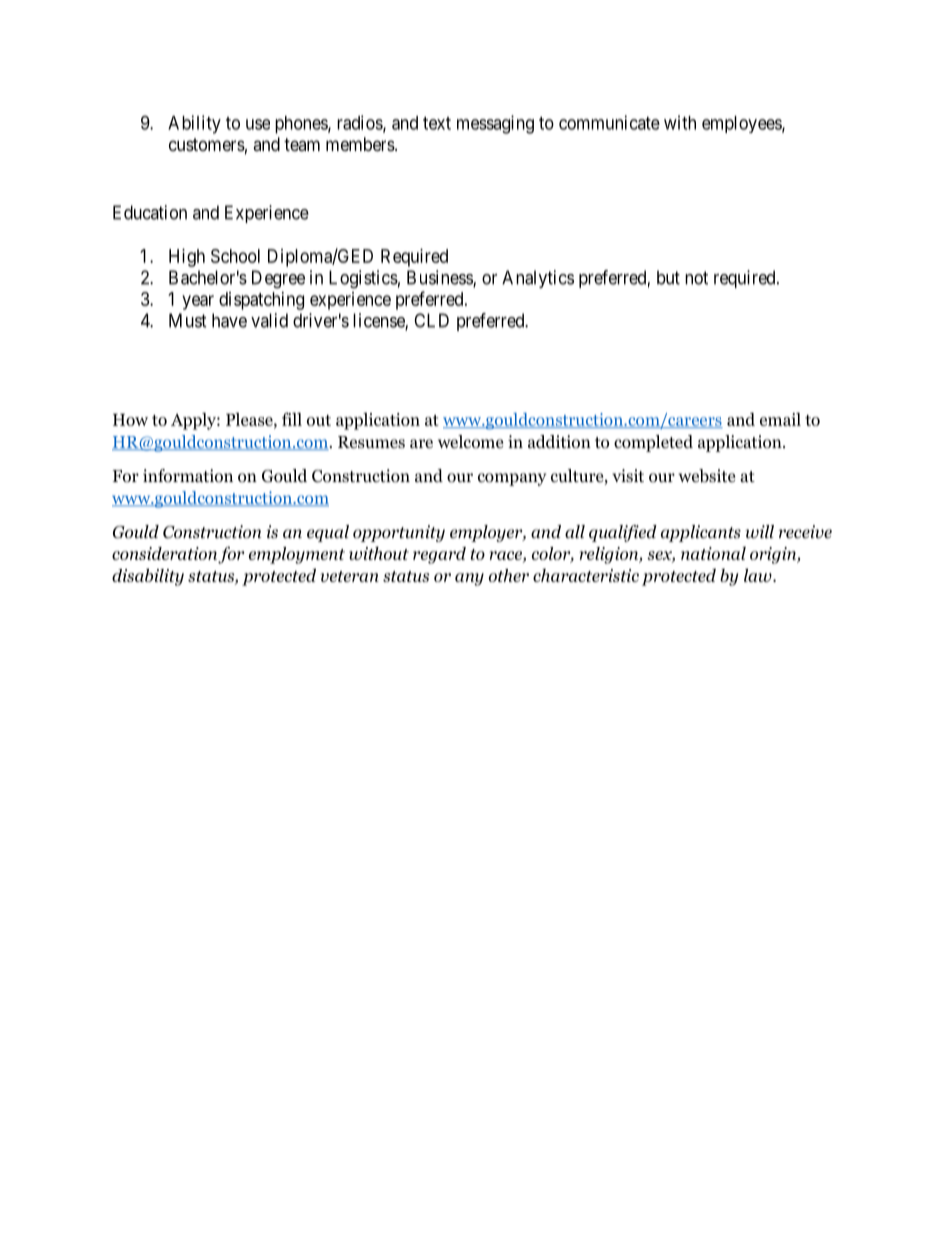  What do you see at coordinates (439, 555) in the document?
I see `regard` at bounding box center [439, 555].
